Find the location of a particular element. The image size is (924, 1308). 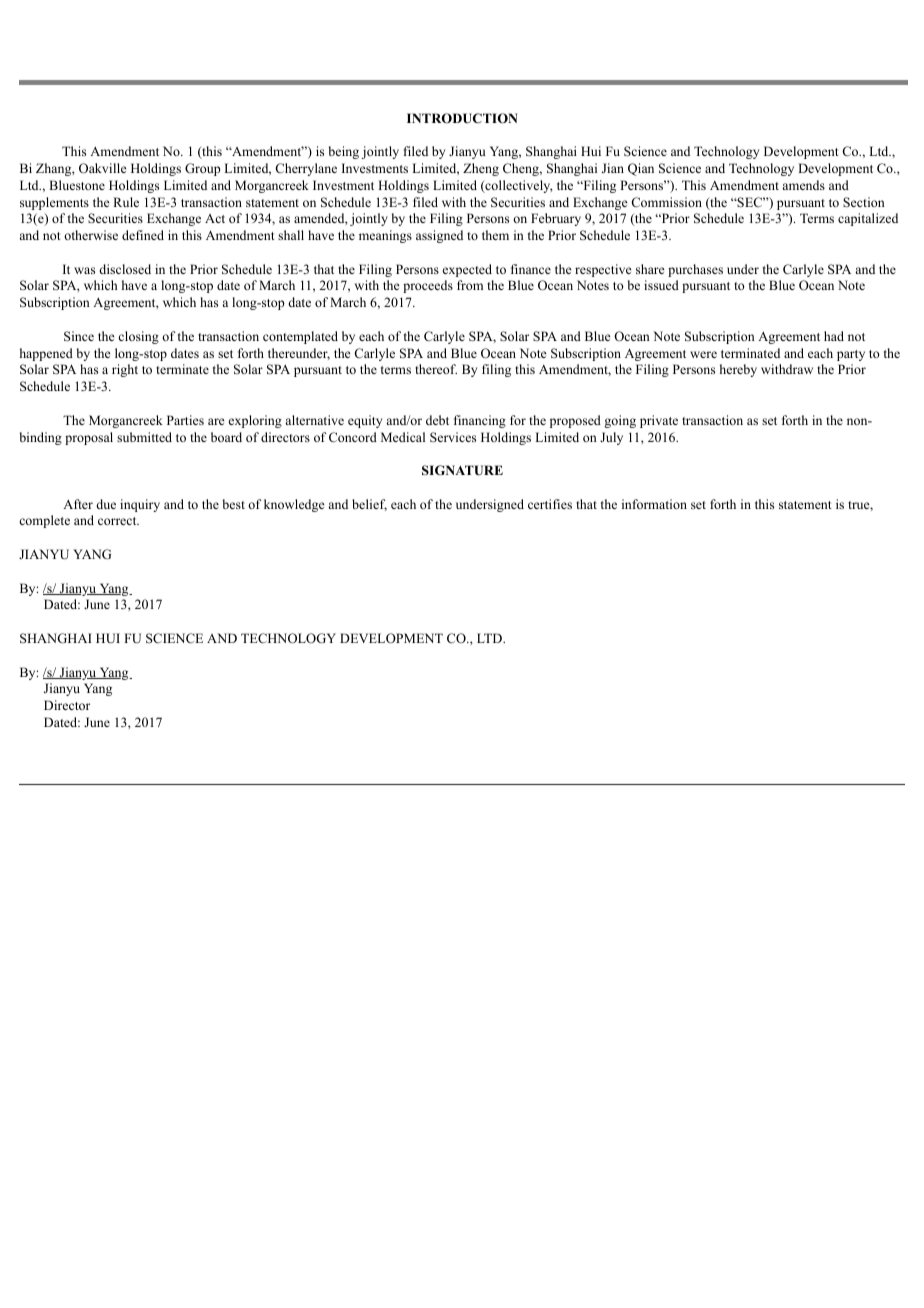

INTRODUCTION is located at coordinates (462, 118).
